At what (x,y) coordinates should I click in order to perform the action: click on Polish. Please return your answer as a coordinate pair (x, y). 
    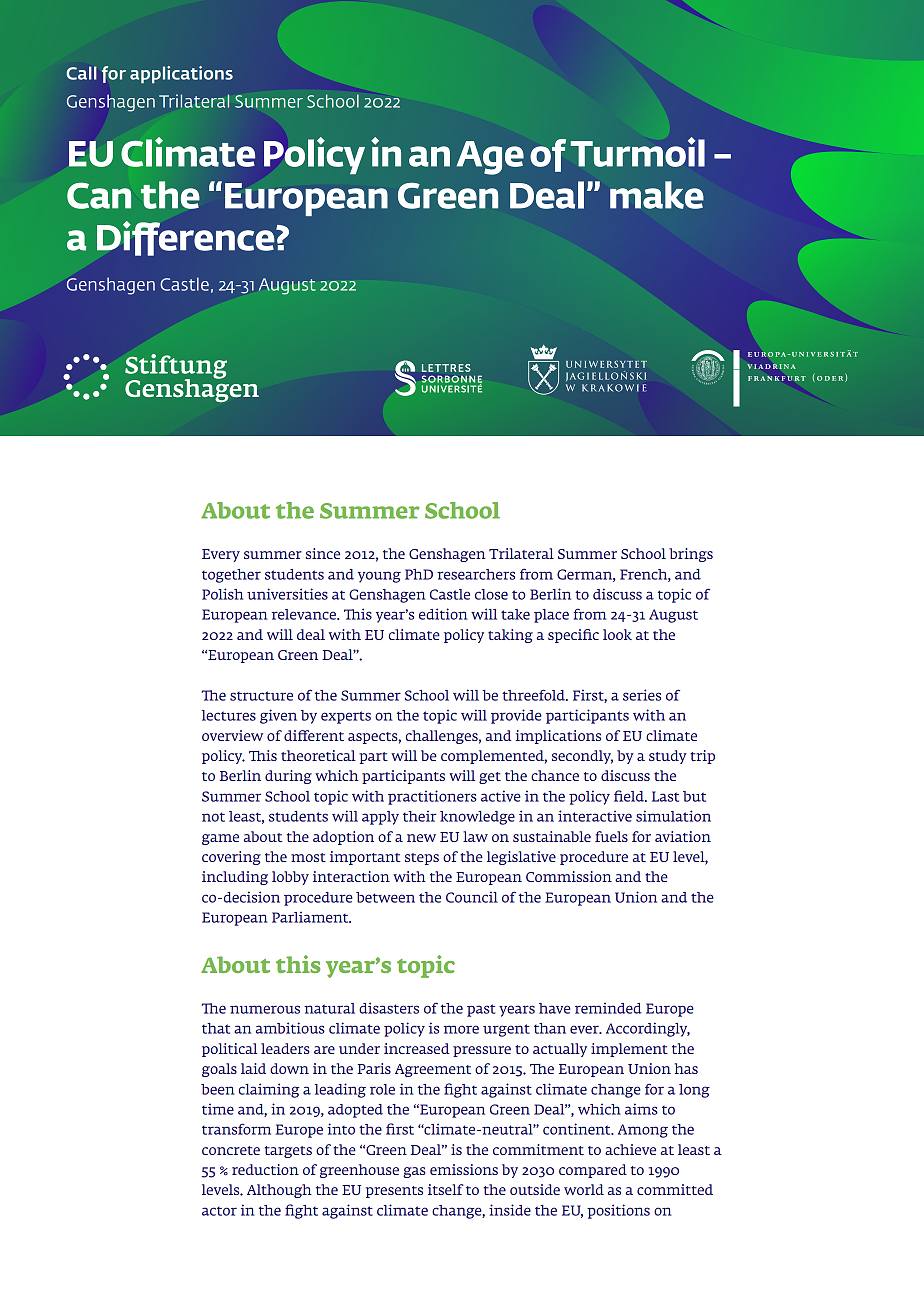
    Looking at the image, I should click on (222, 594).
